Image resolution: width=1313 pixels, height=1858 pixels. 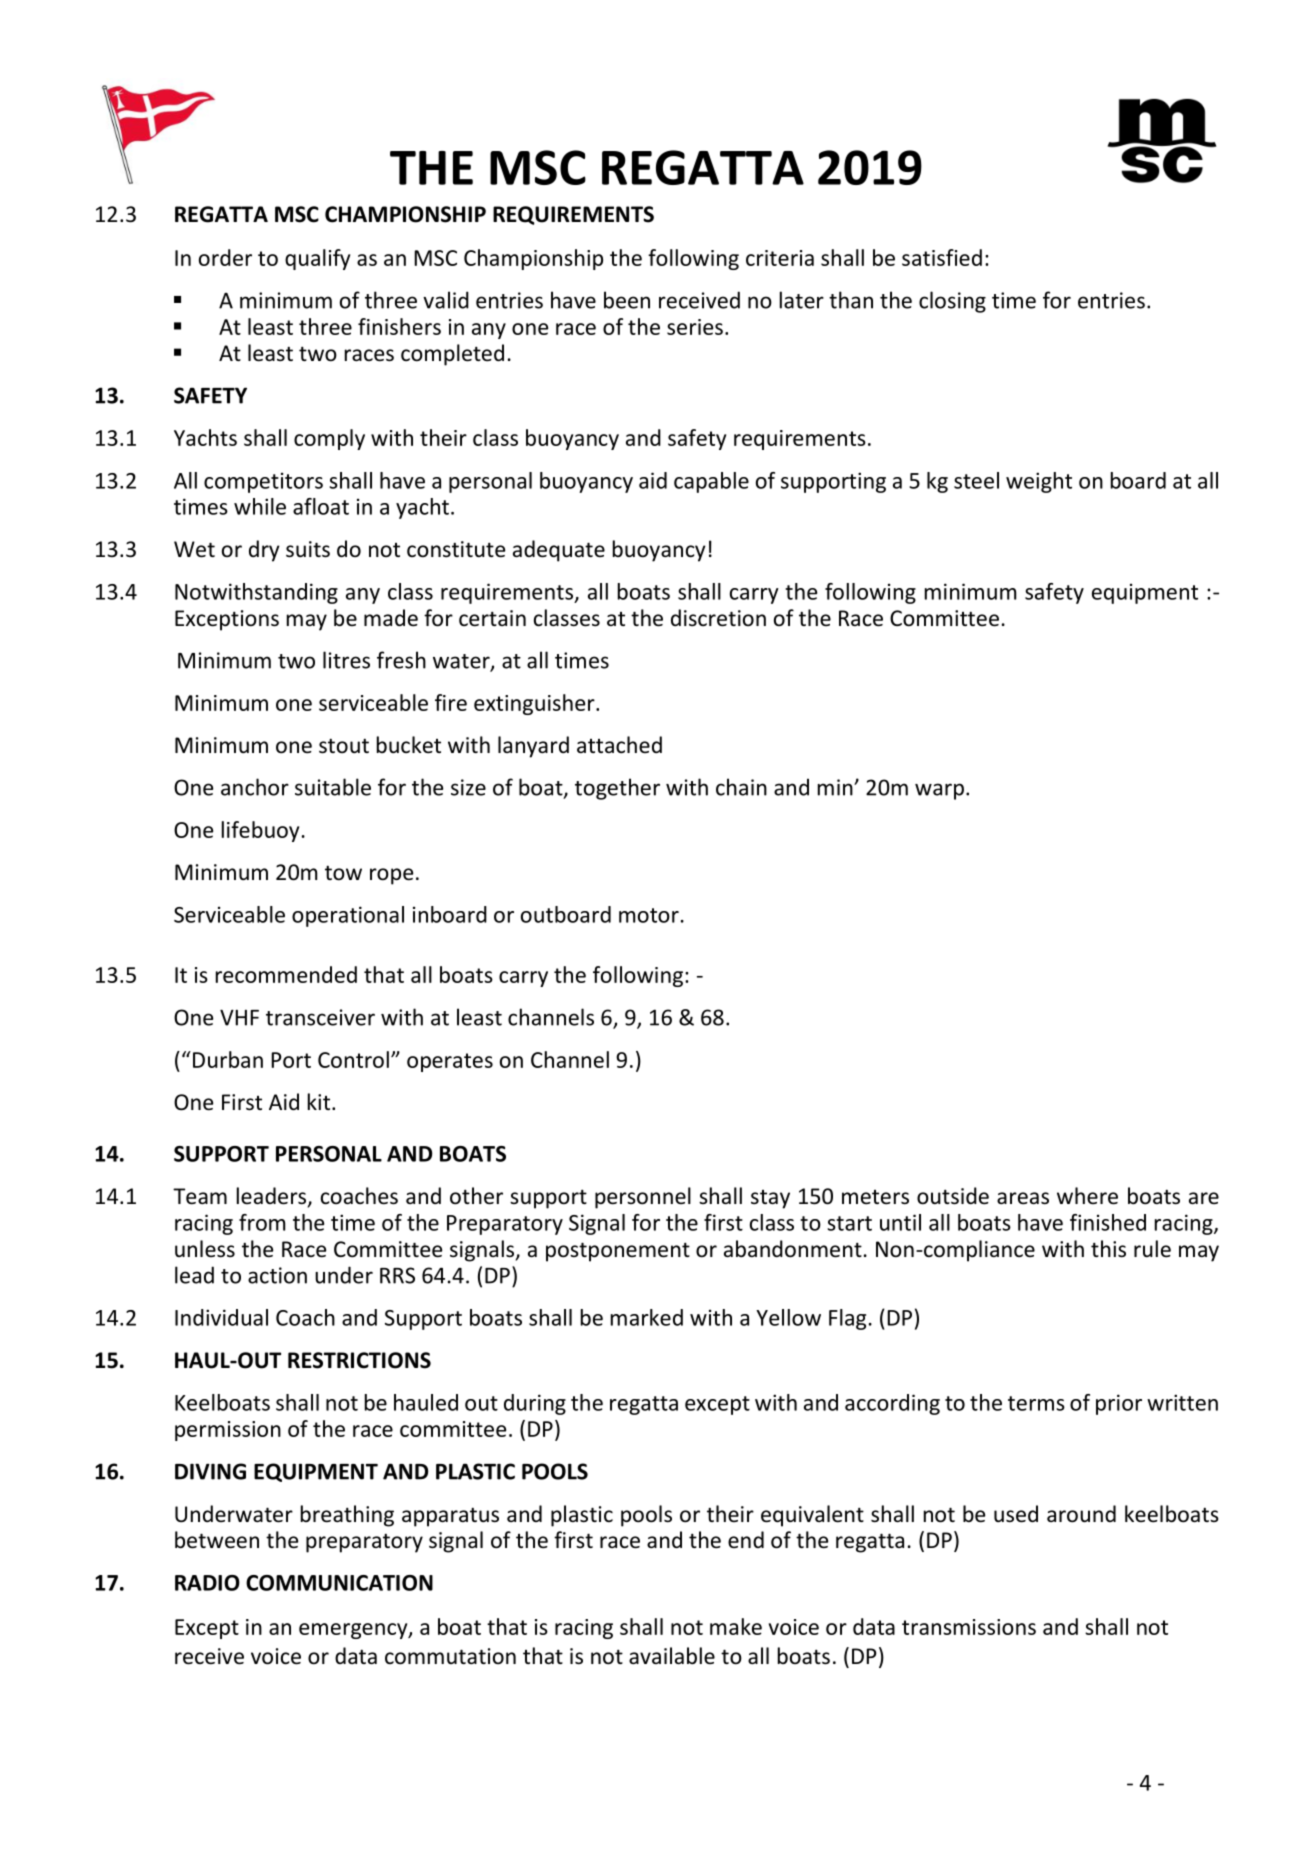 I want to click on closing, so click(x=952, y=302).
